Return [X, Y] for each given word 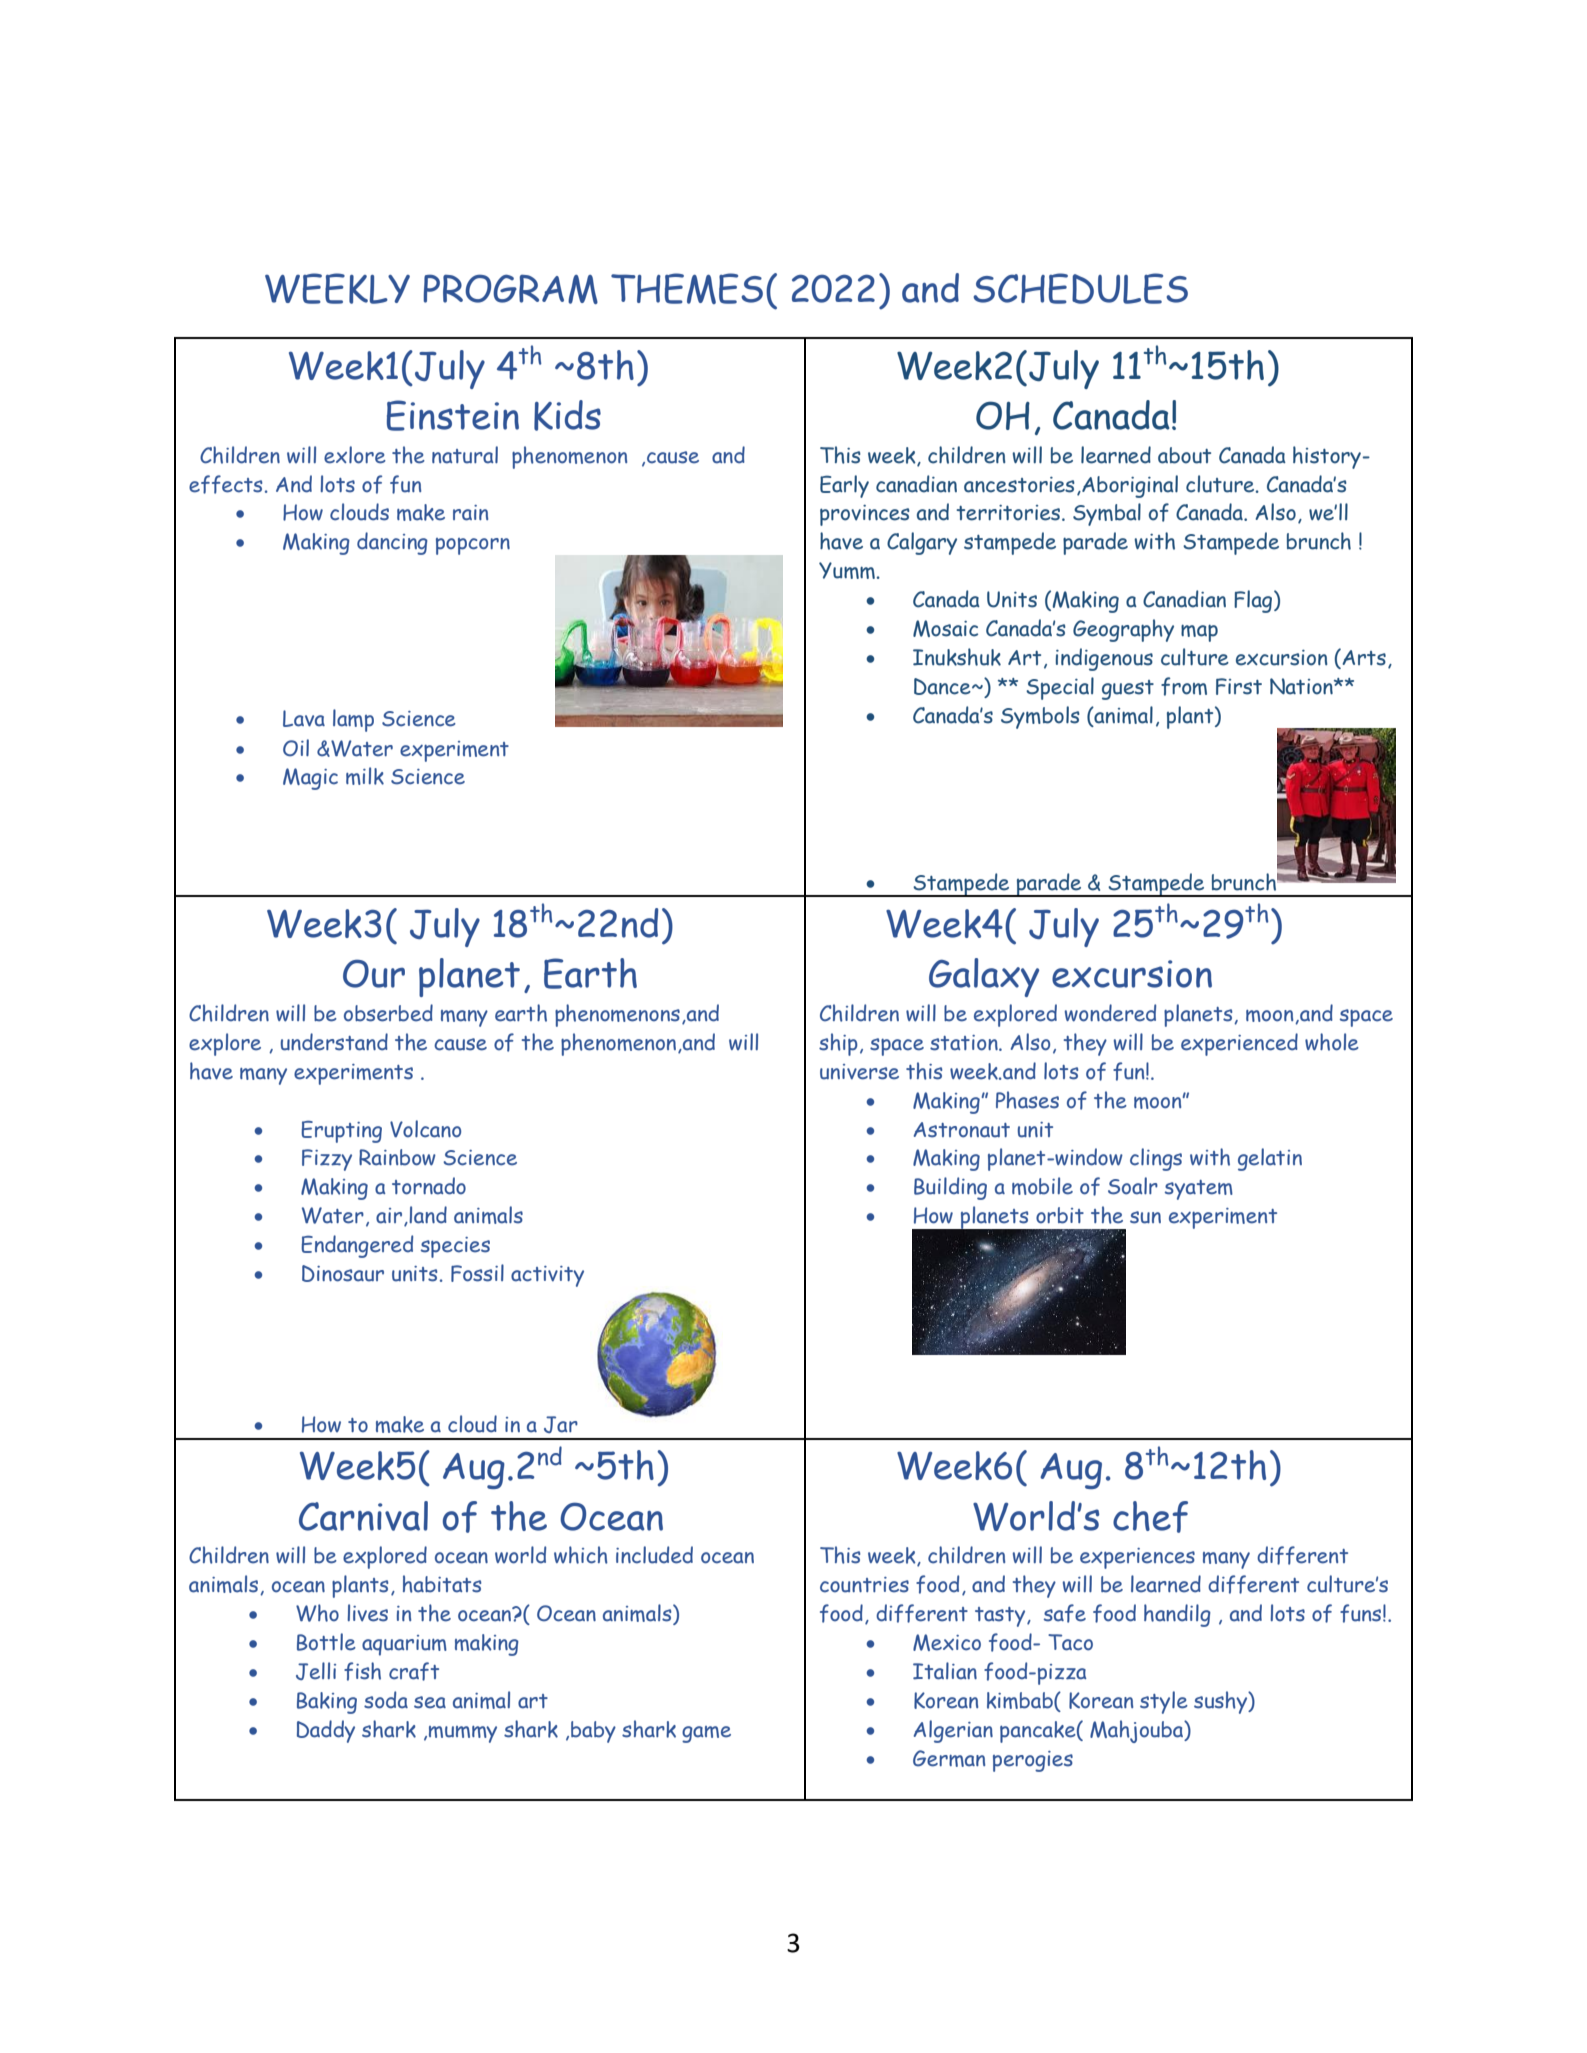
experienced [1239, 1044]
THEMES [687, 288]
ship [838, 1044]
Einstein [453, 415]
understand [334, 1042]
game [706, 1734]
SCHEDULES [1080, 288]
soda [386, 1700]
